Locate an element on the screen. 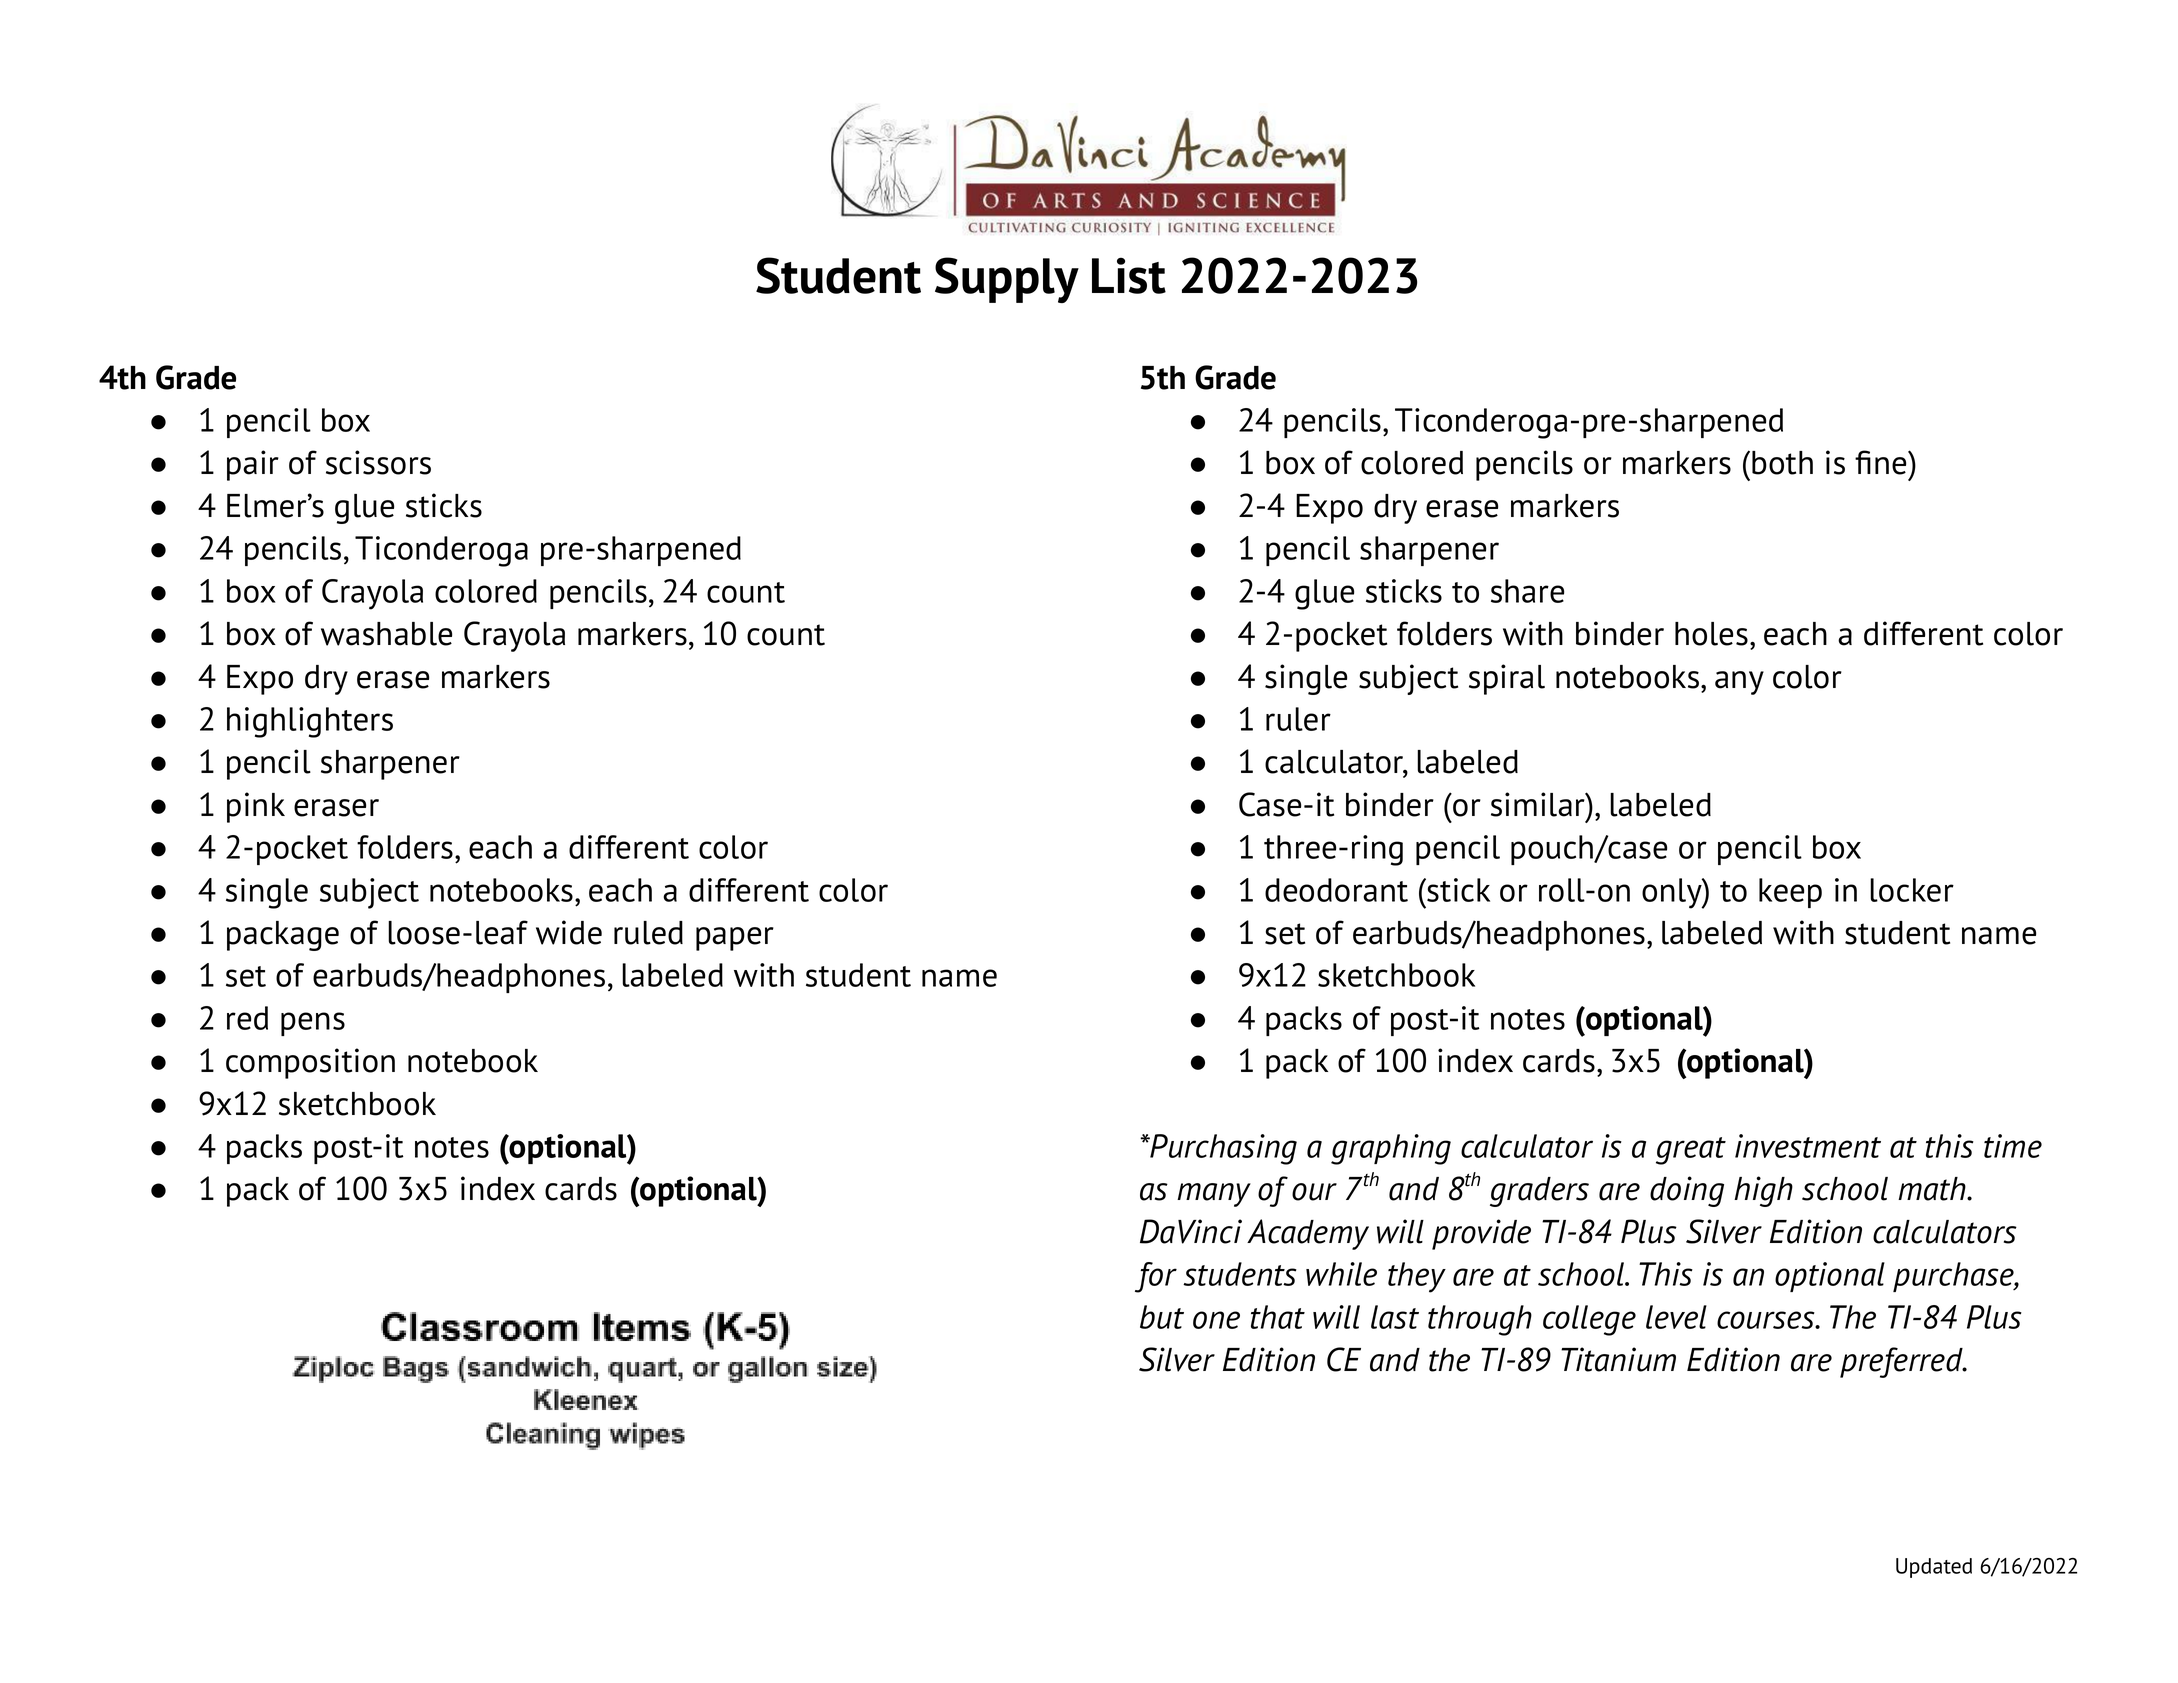 The image size is (2178, 1683). deodorant is located at coordinates (1336, 890).
